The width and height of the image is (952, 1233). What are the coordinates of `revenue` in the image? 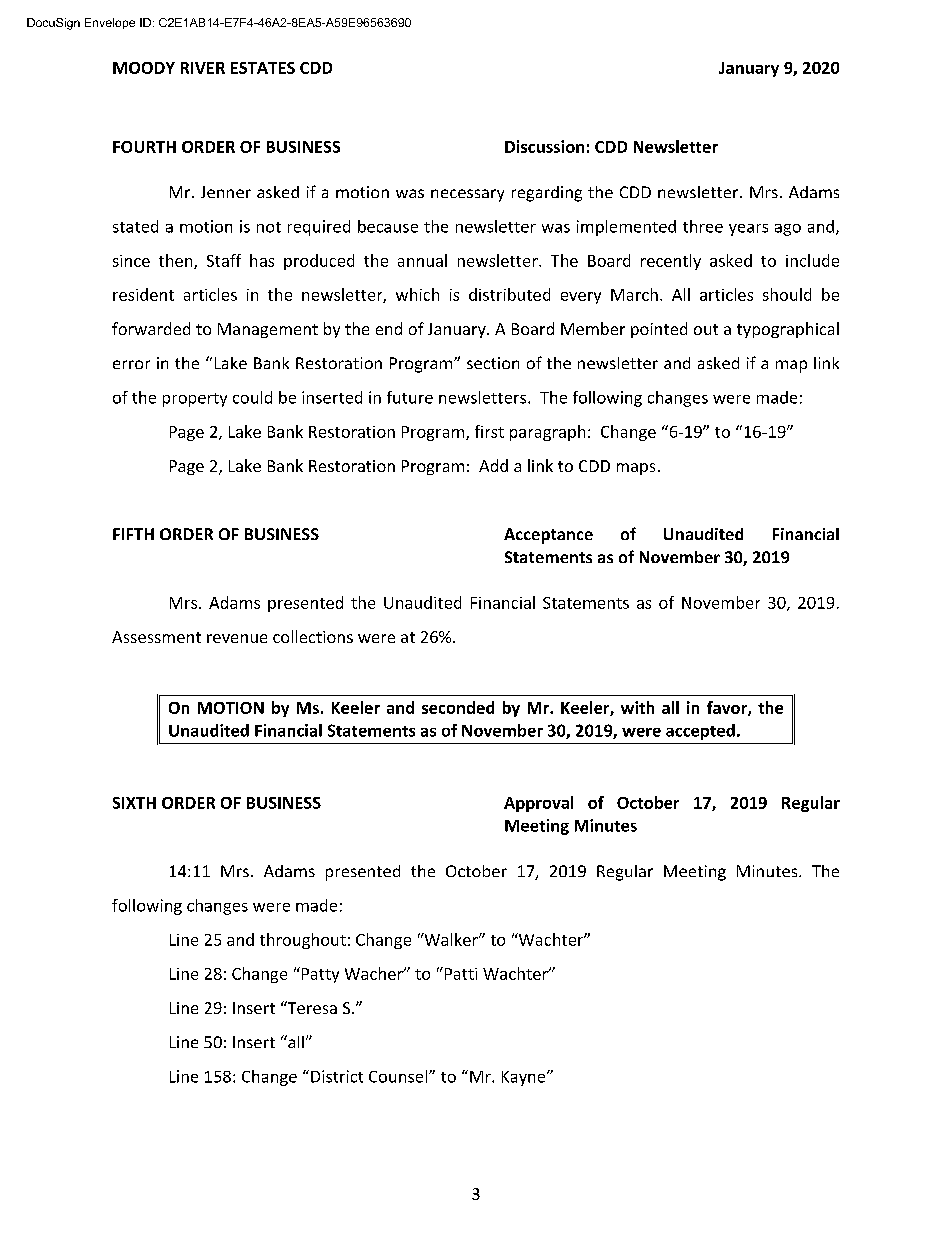 It's located at (237, 638).
